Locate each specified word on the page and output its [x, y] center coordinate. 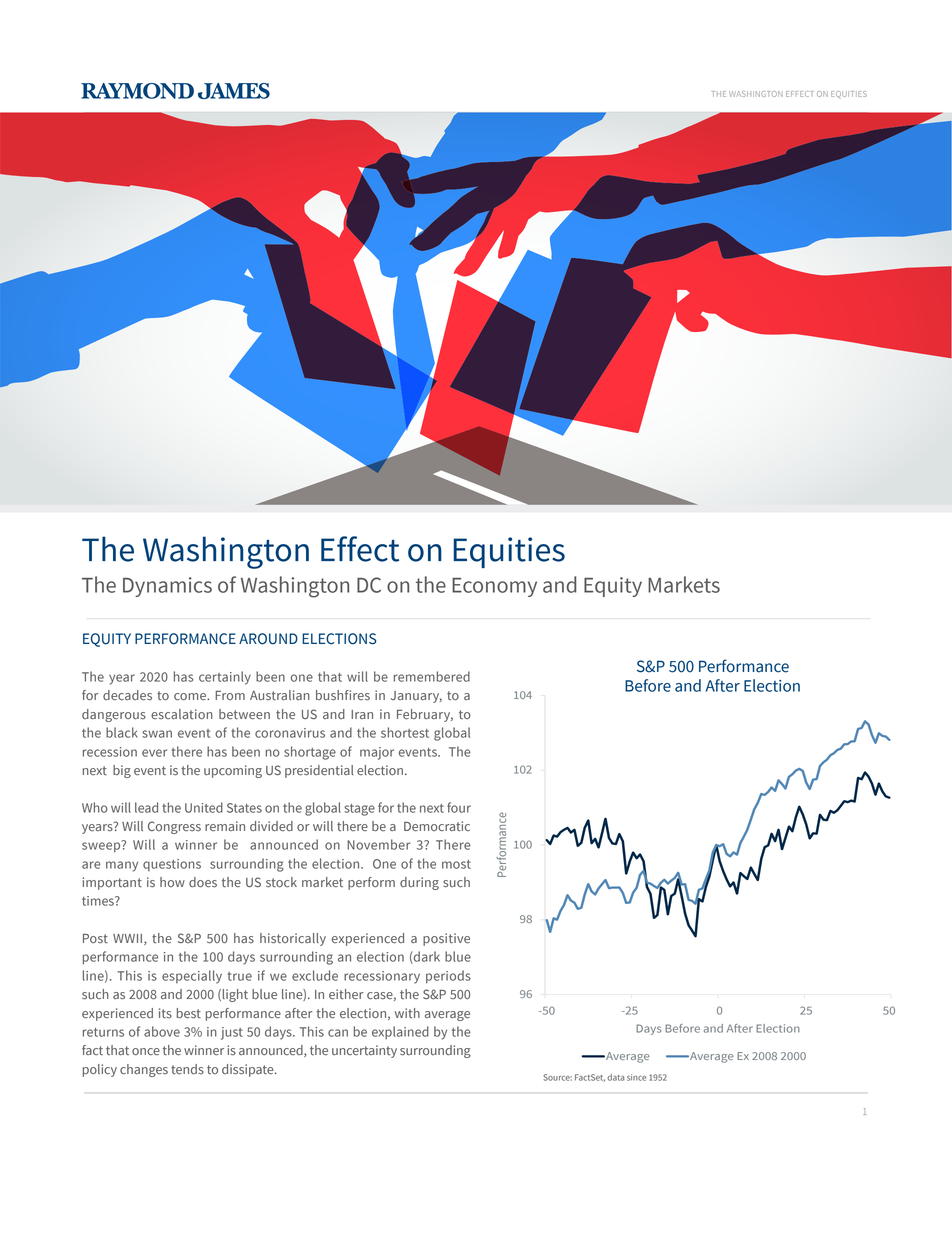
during [419, 883]
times [99, 901]
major [377, 753]
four [459, 807]
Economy [494, 587]
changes [144, 1070]
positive [446, 939]
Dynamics [167, 587]
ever [154, 753]
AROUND [268, 639]
